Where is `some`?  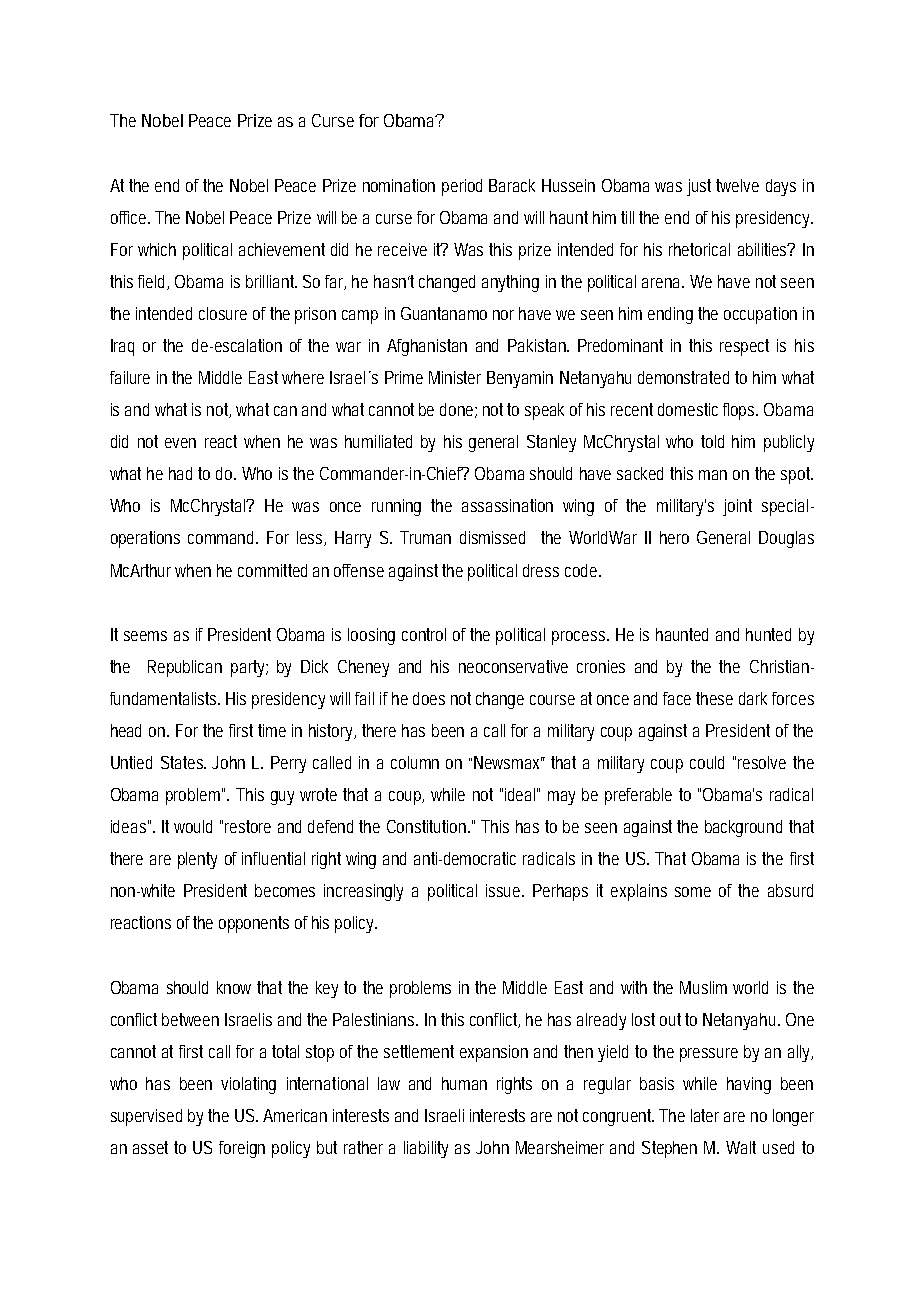 some is located at coordinates (693, 892).
